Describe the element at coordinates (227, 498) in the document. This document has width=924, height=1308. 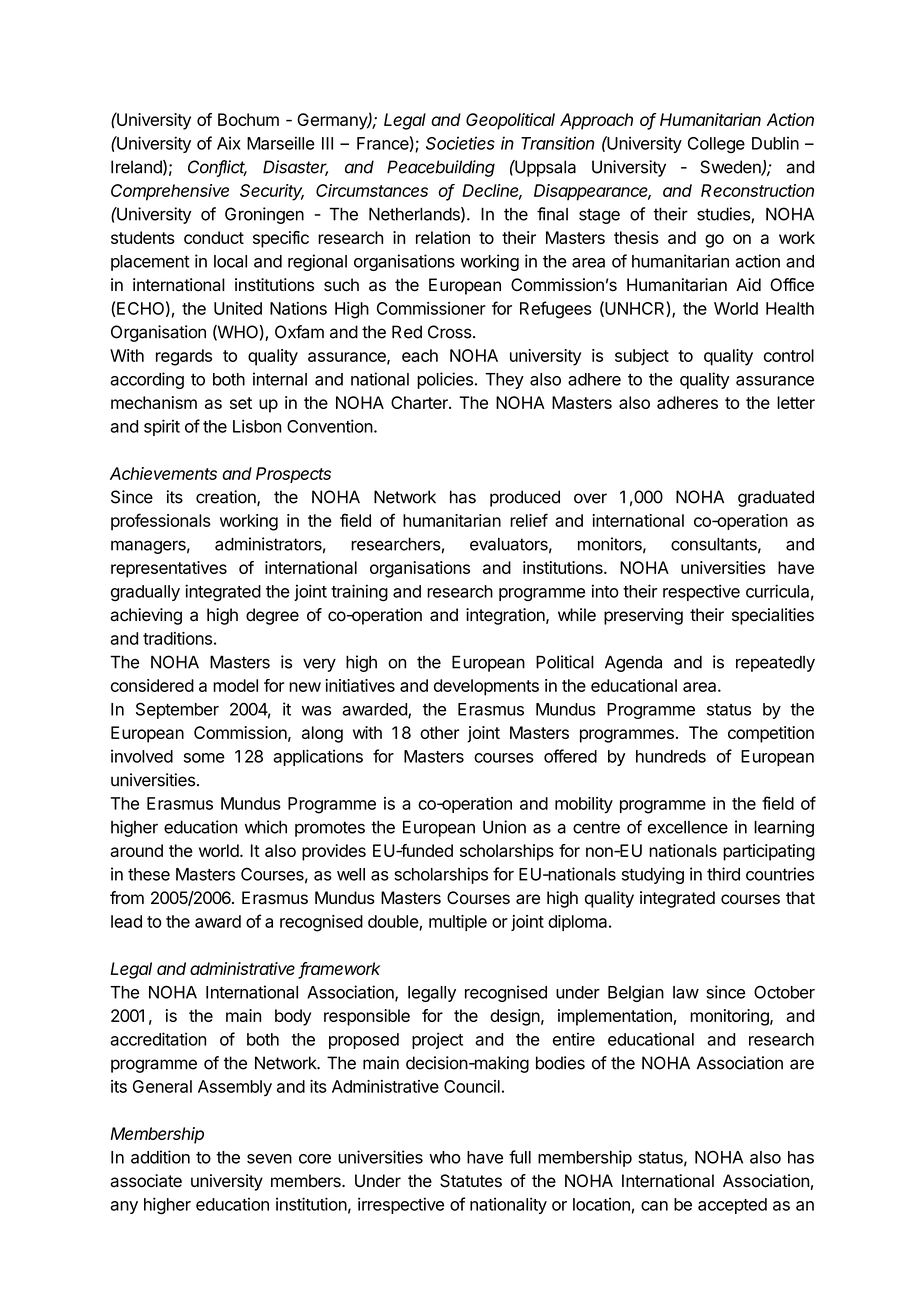
I see `creation` at that location.
